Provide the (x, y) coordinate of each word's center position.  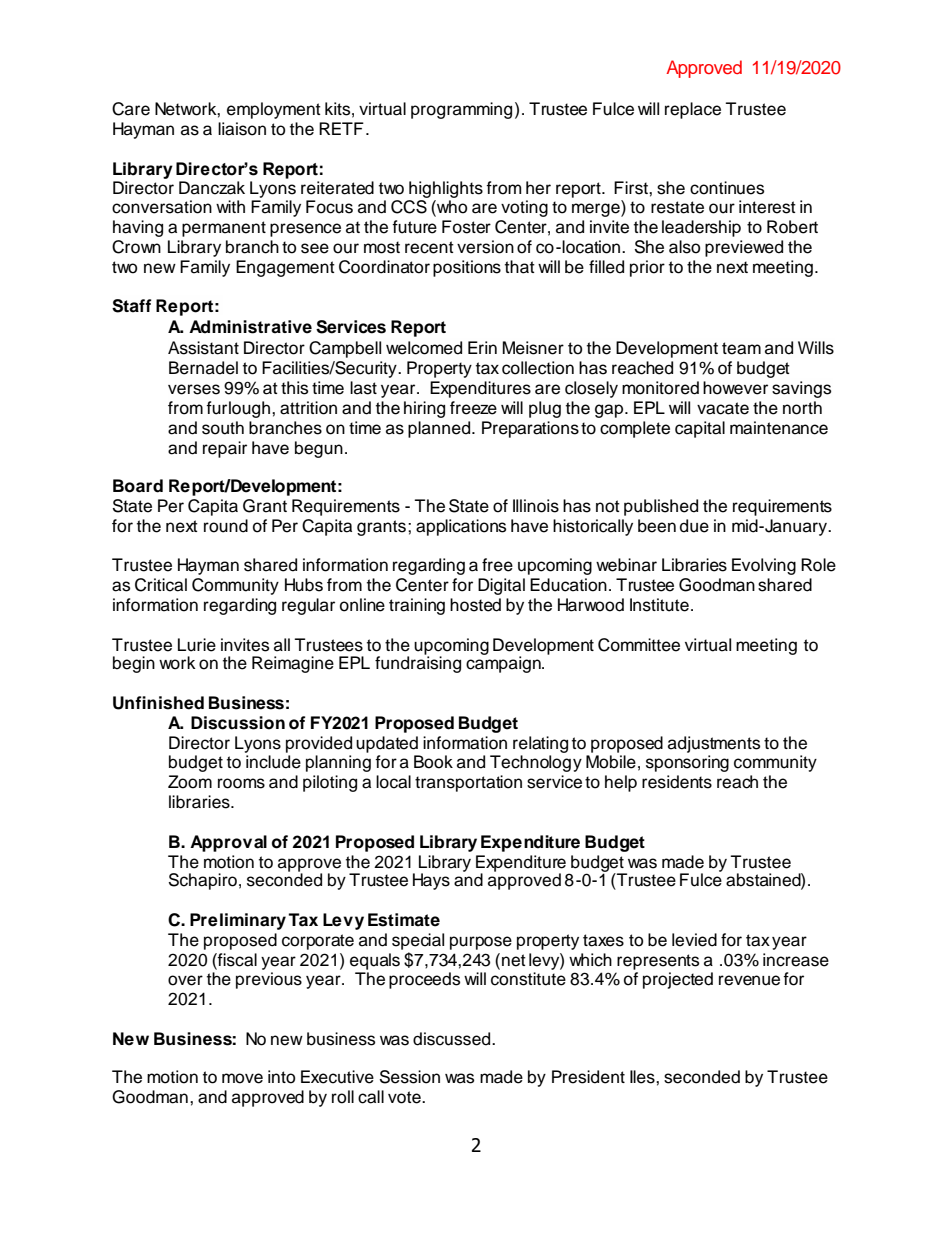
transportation (468, 783)
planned (440, 429)
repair (225, 449)
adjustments (714, 744)
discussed (453, 1039)
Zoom (190, 782)
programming (461, 110)
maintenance (779, 428)
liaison (242, 129)
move (242, 1078)
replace (693, 110)
